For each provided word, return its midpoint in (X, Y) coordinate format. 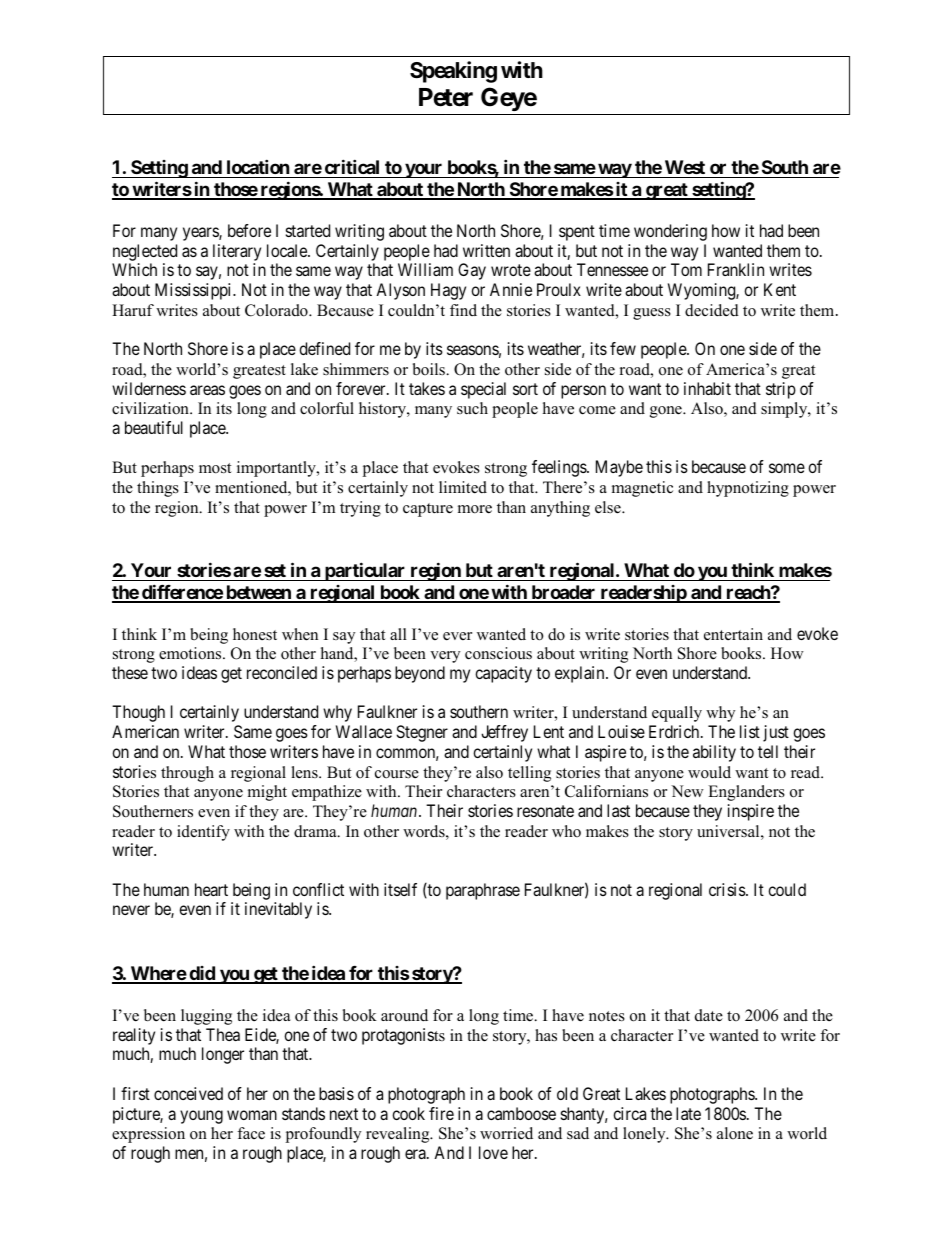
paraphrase (483, 891)
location (258, 166)
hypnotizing (748, 489)
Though (138, 713)
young (201, 1117)
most (215, 468)
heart (211, 889)
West (685, 167)
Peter (446, 97)
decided (712, 310)
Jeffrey (504, 733)
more (475, 509)
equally (677, 714)
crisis (728, 889)
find (463, 310)
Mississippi (194, 291)
